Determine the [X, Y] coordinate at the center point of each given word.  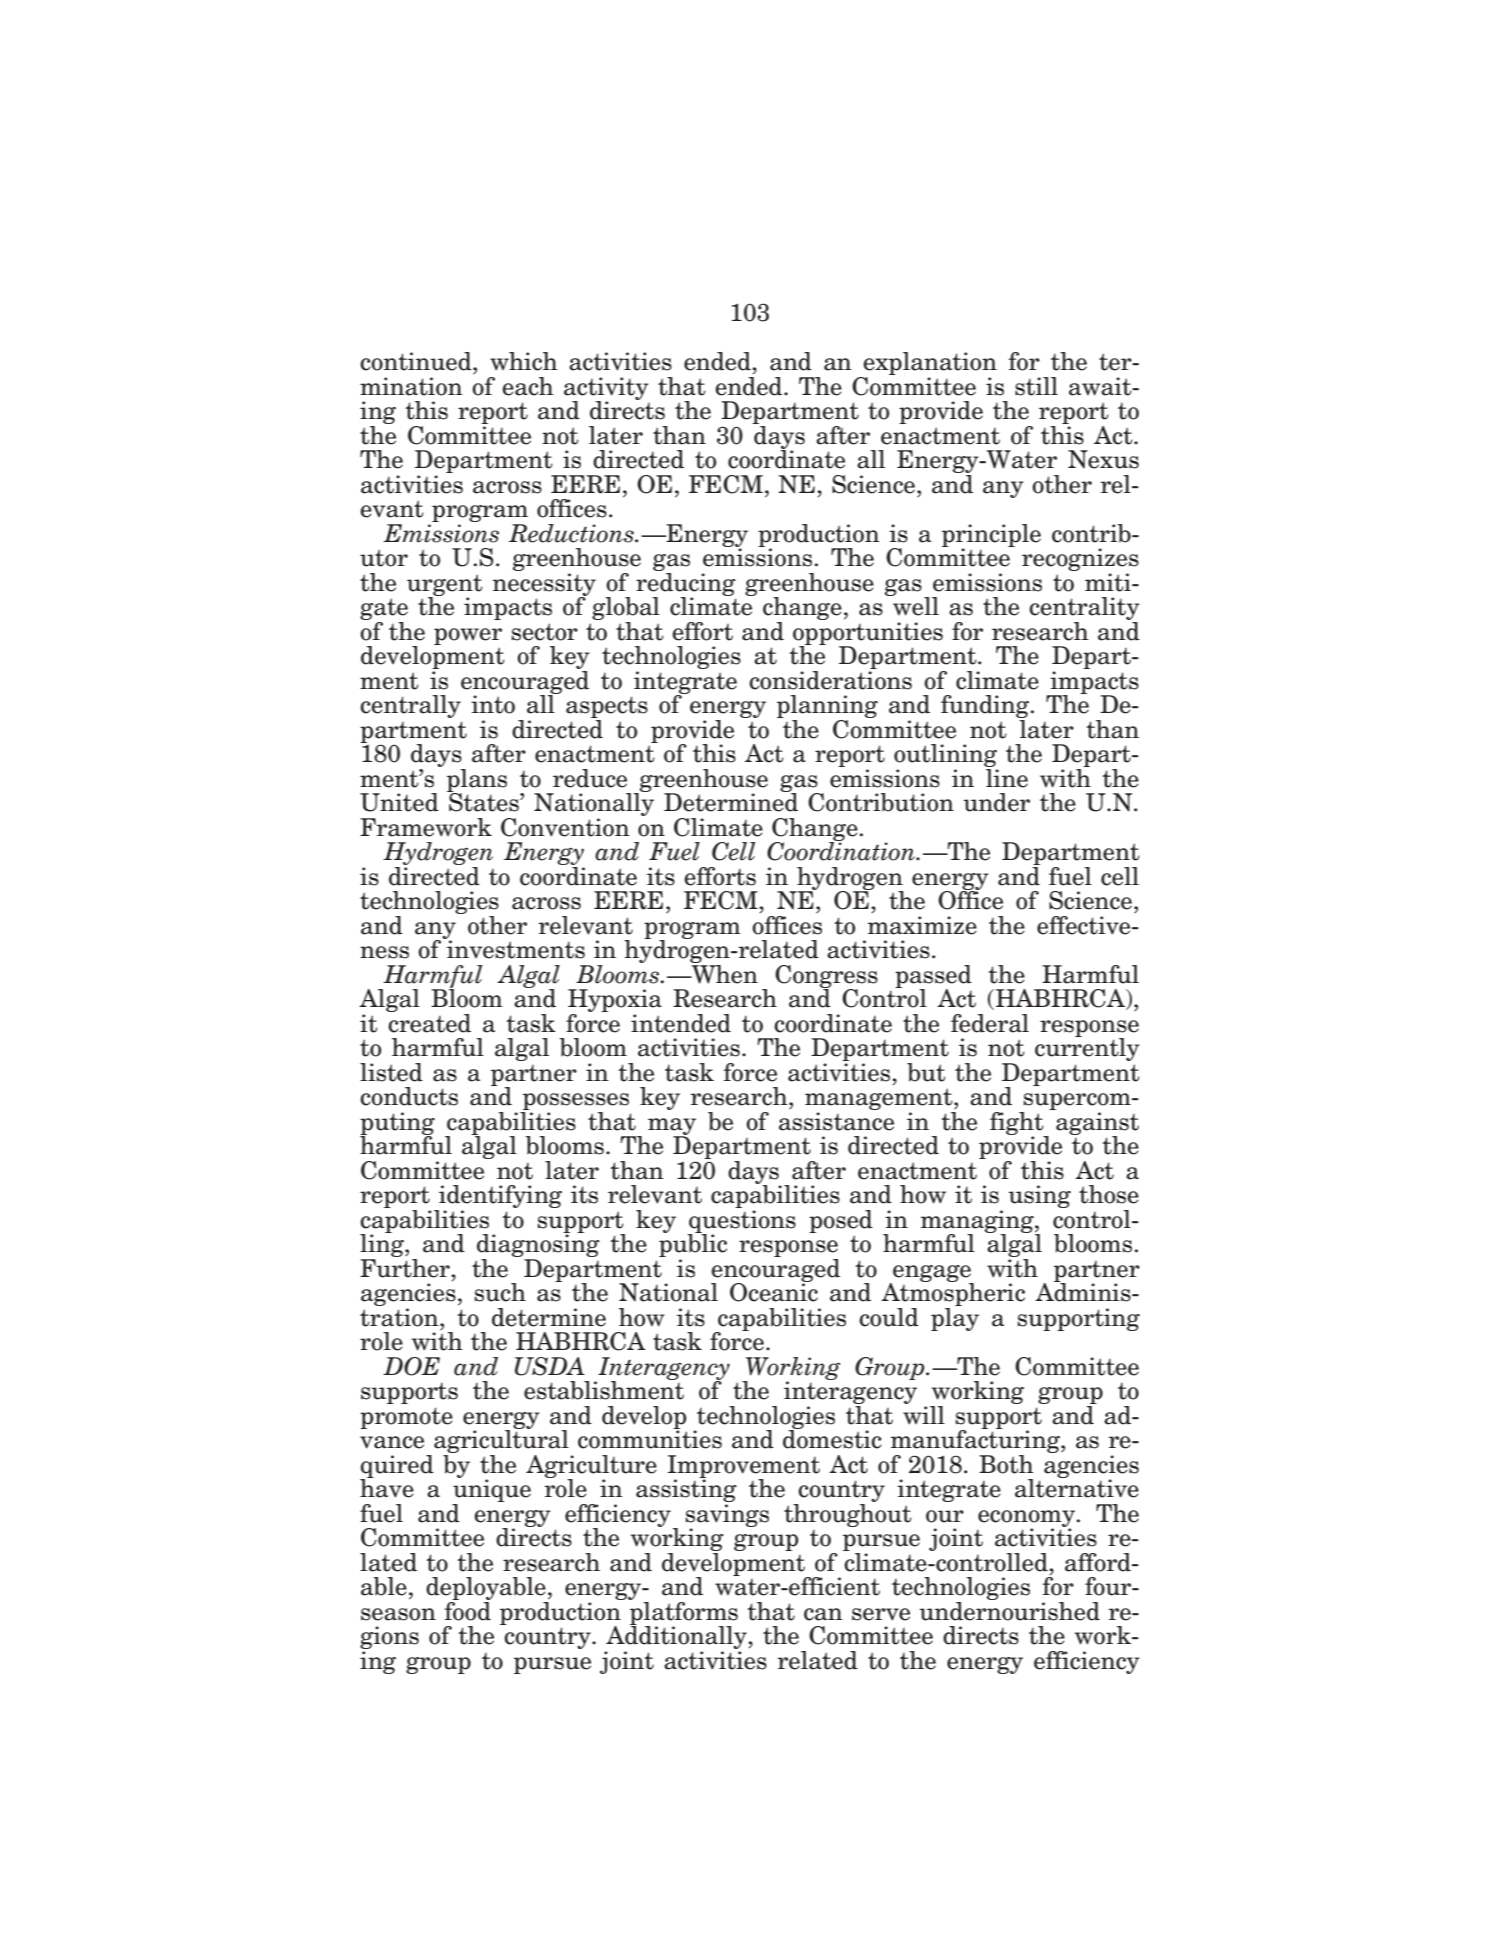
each [528, 386]
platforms [683, 1613]
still [1036, 386]
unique [491, 1491]
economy [1028, 1519]
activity [606, 389]
